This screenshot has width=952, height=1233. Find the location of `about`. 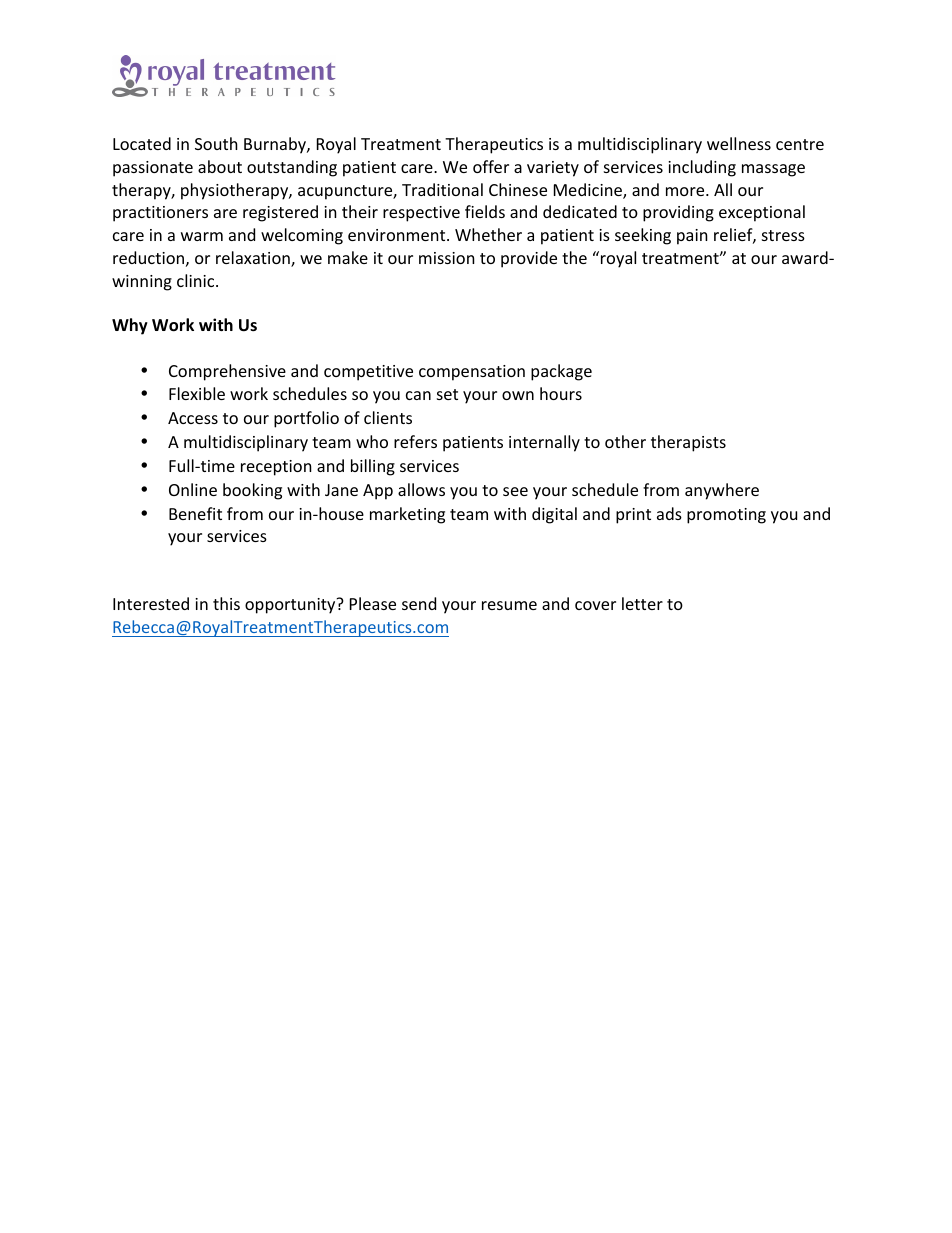

about is located at coordinates (220, 166).
